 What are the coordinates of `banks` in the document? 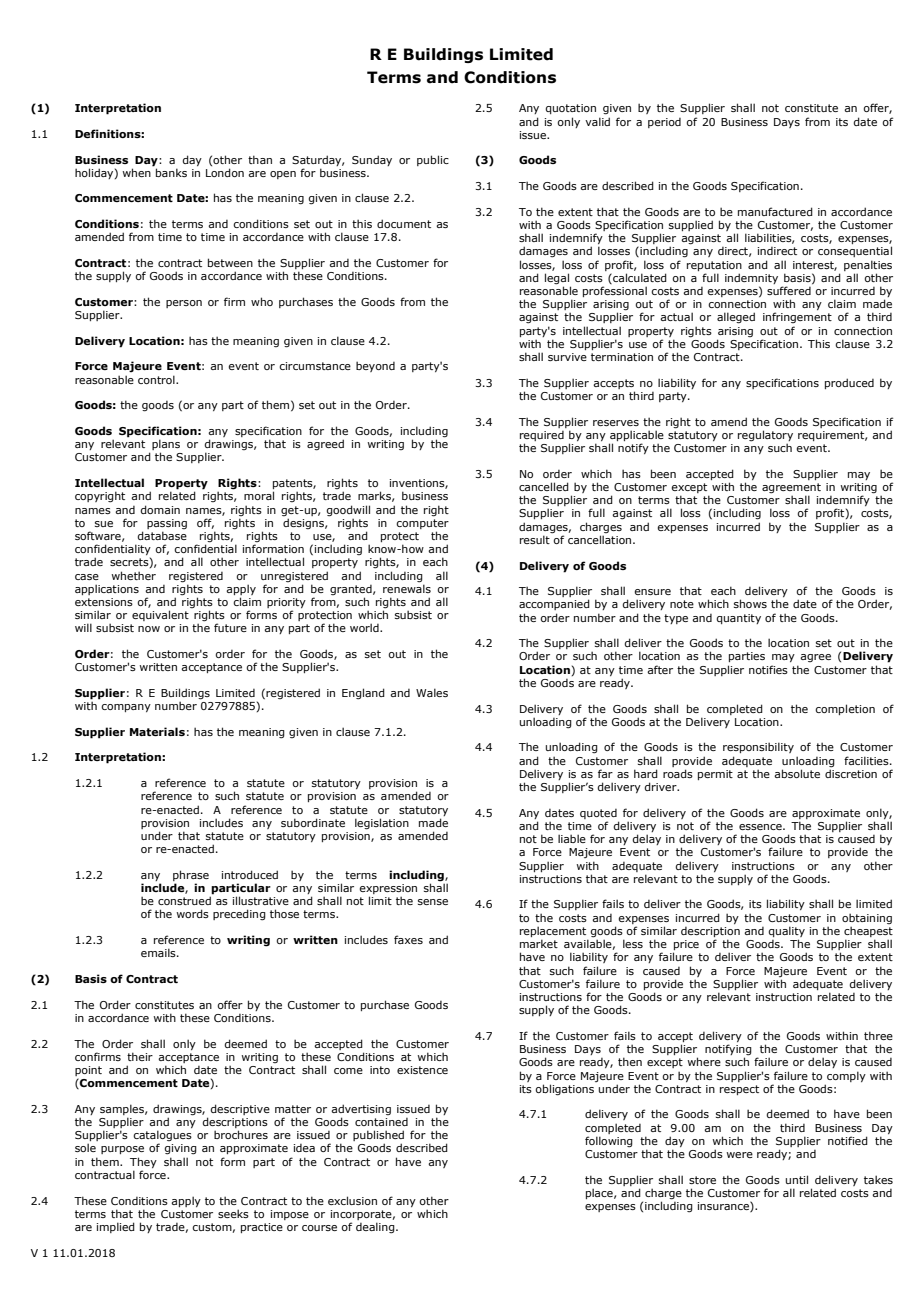 It's located at (171, 172).
